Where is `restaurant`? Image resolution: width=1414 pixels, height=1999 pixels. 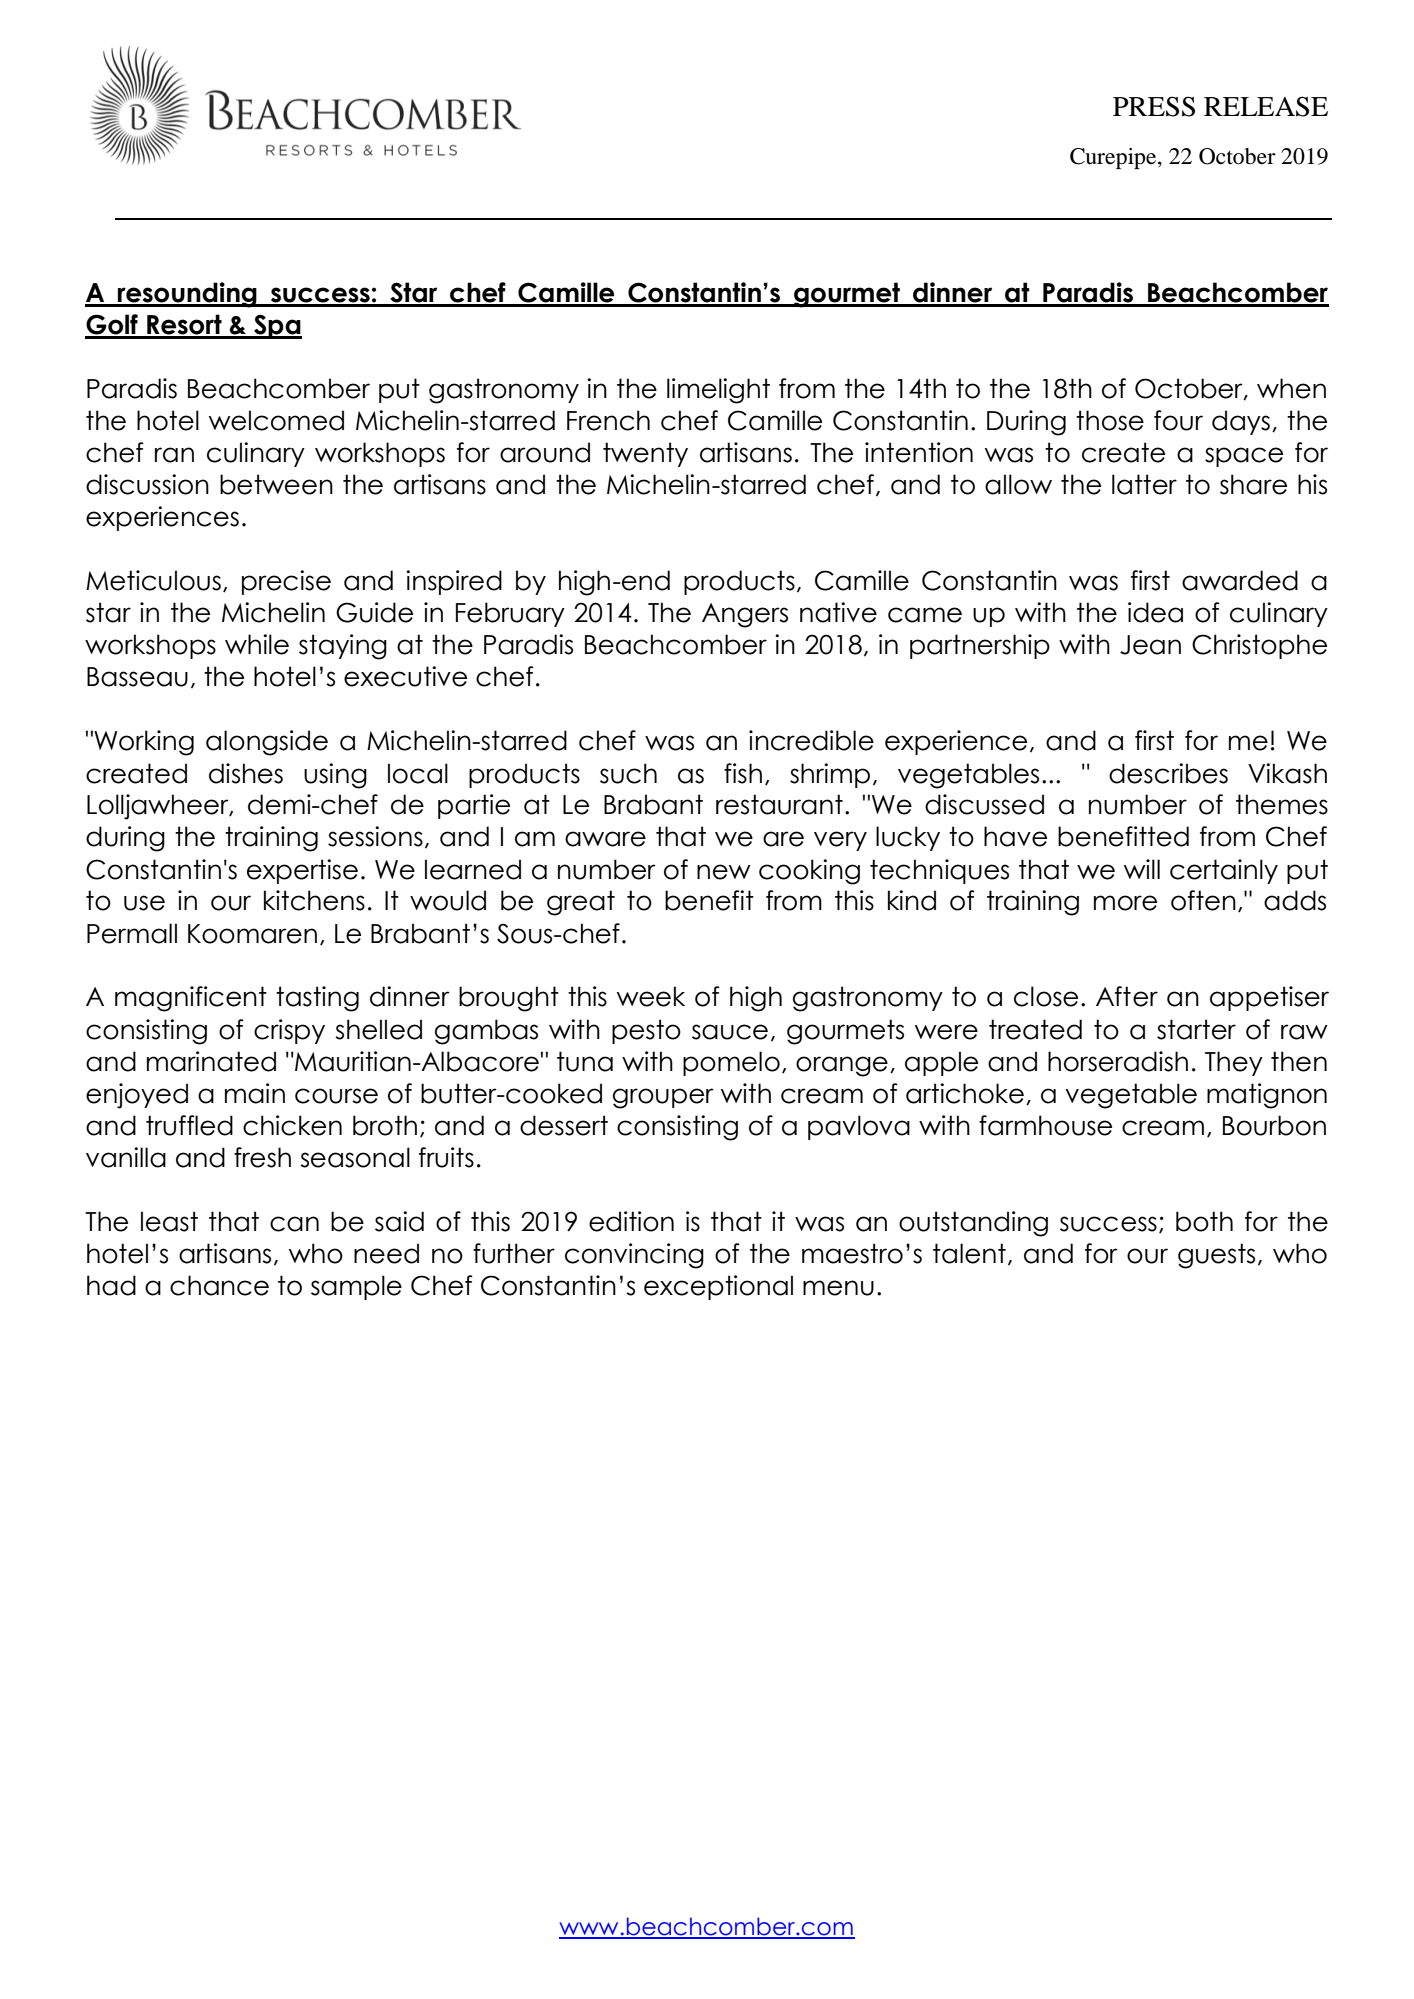 restaurant is located at coordinates (779, 804).
